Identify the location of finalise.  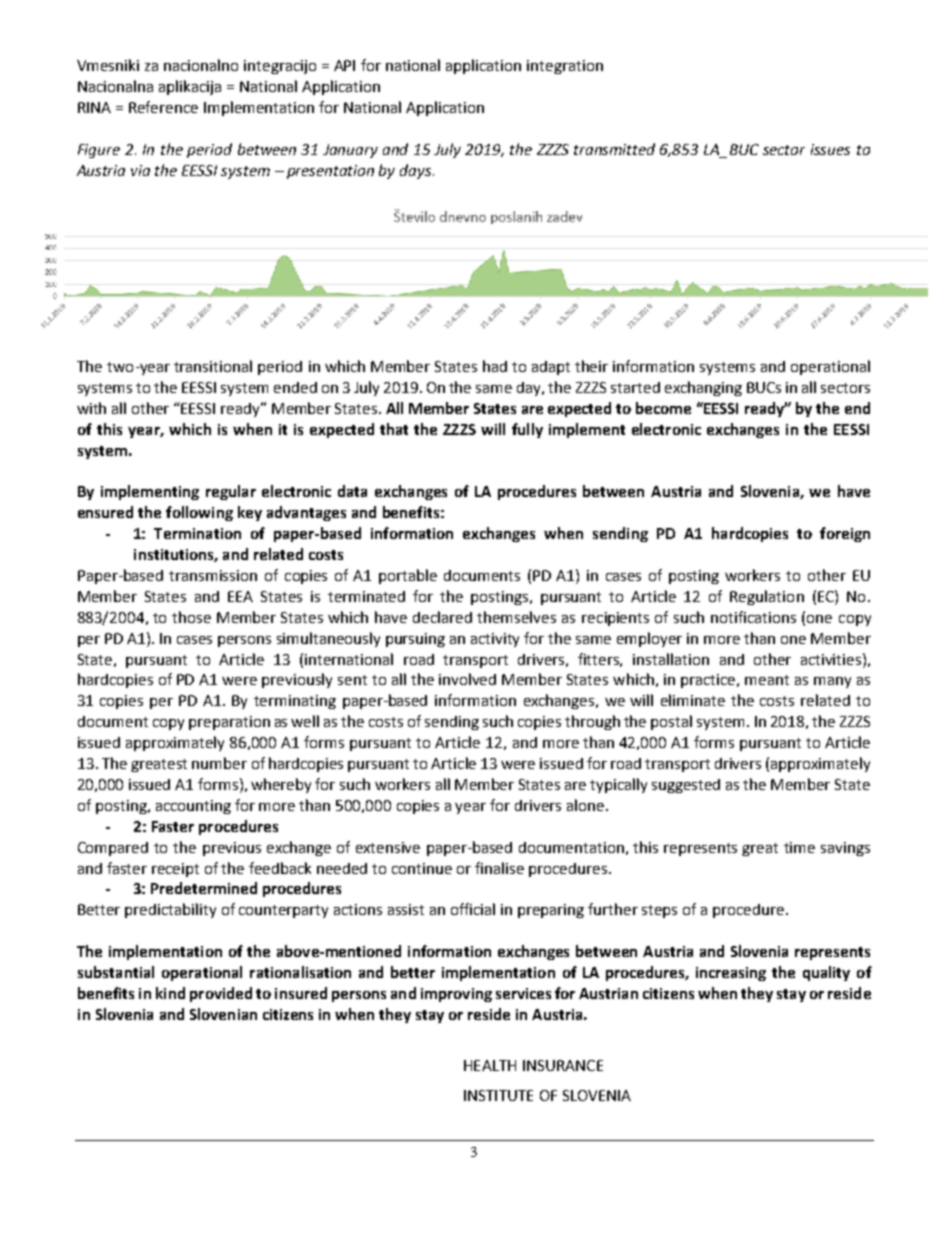
(499, 868).
